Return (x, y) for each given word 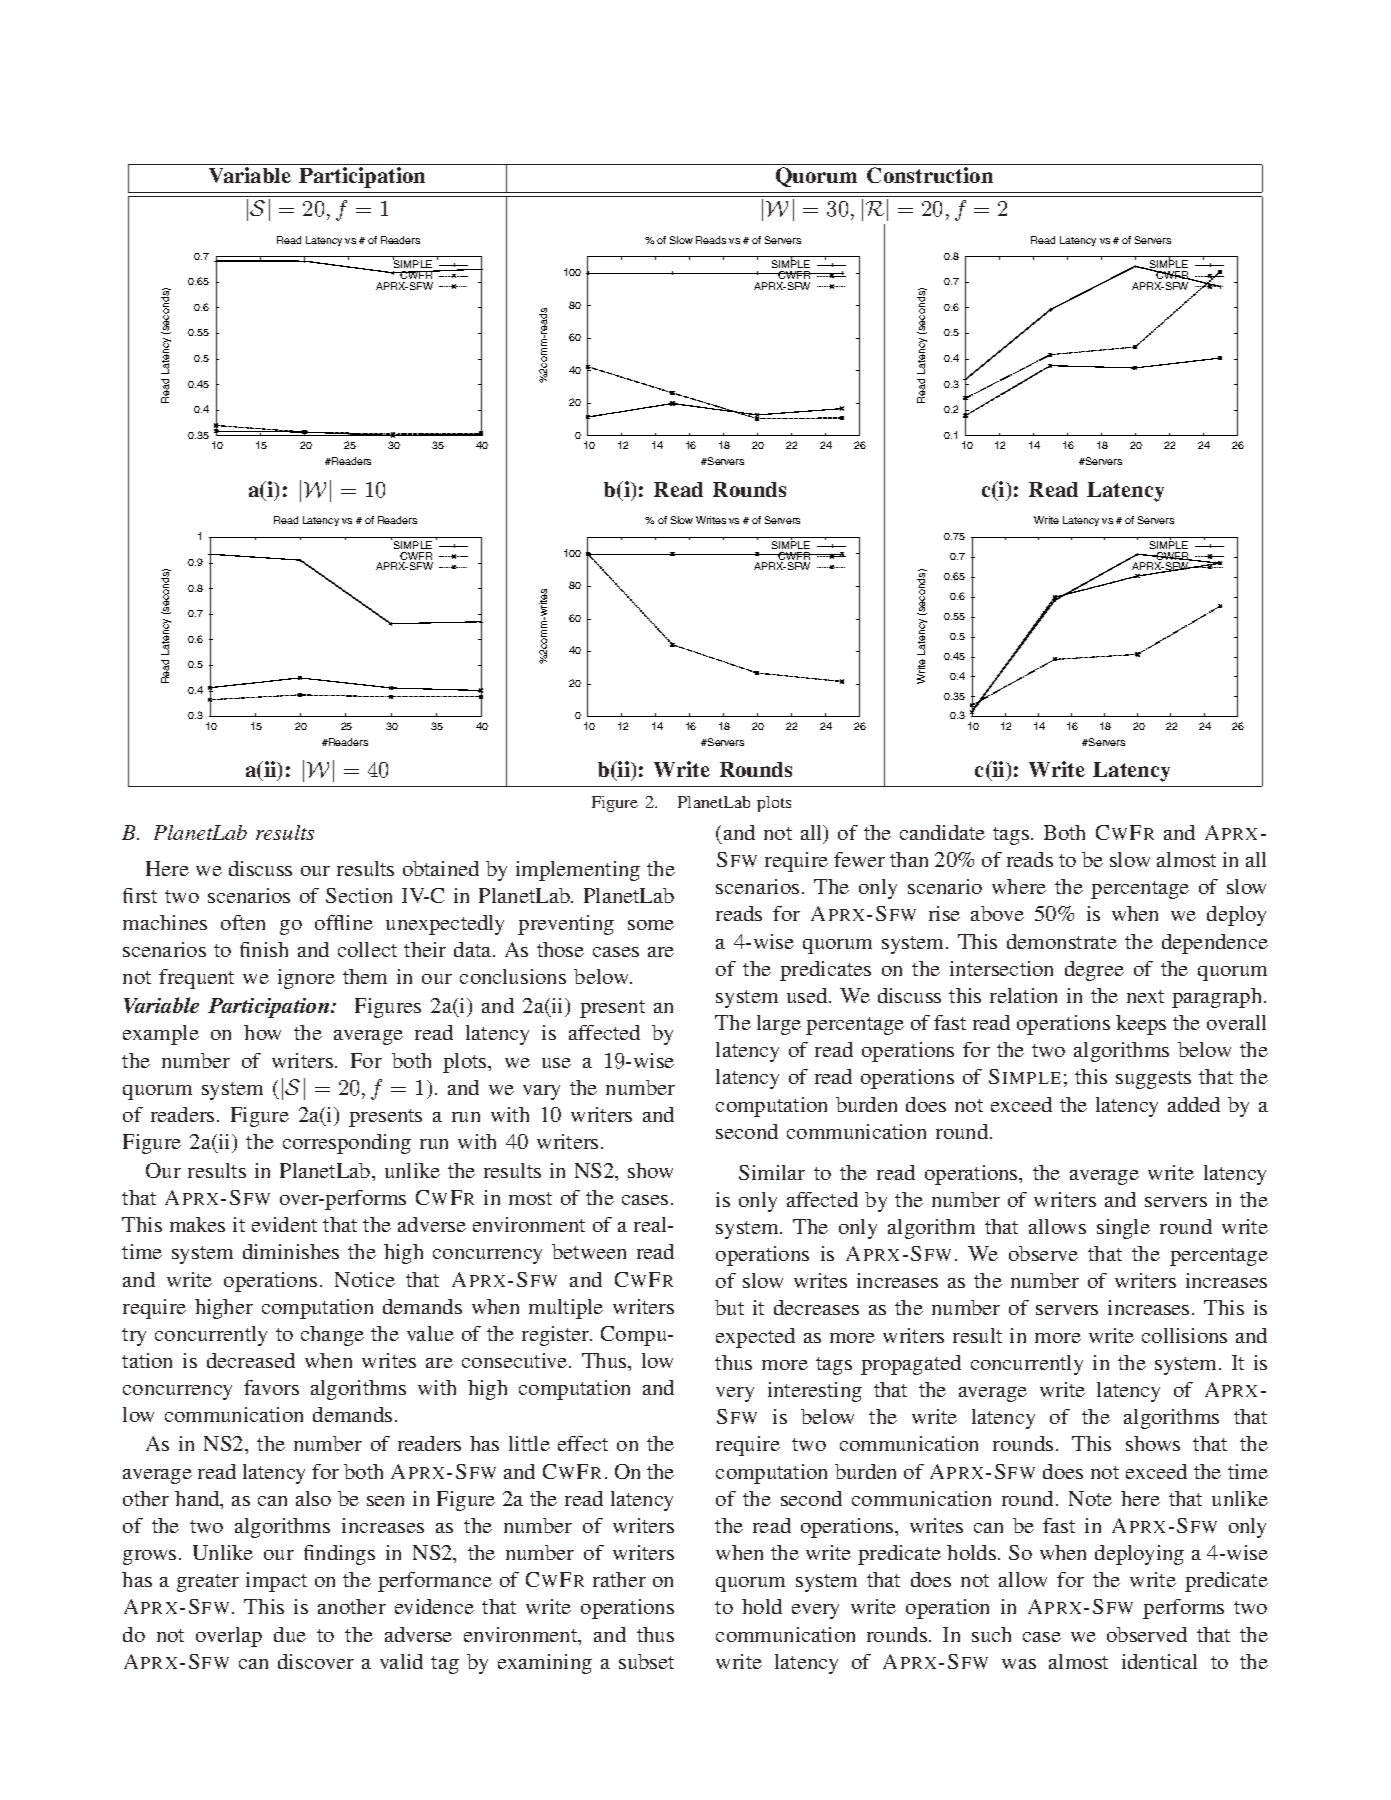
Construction (930, 175)
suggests (1153, 1080)
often (243, 922)
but (729, 1307)
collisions (1184, 1335)
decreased (251, 1360)
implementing (578, 871)
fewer (859, 859)
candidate (942, 832)
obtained (441, 868)
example (161, 1035)
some (651, 925)
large (779, 1025)
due (290, 1634)
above (997, 913)
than (909, 859)
